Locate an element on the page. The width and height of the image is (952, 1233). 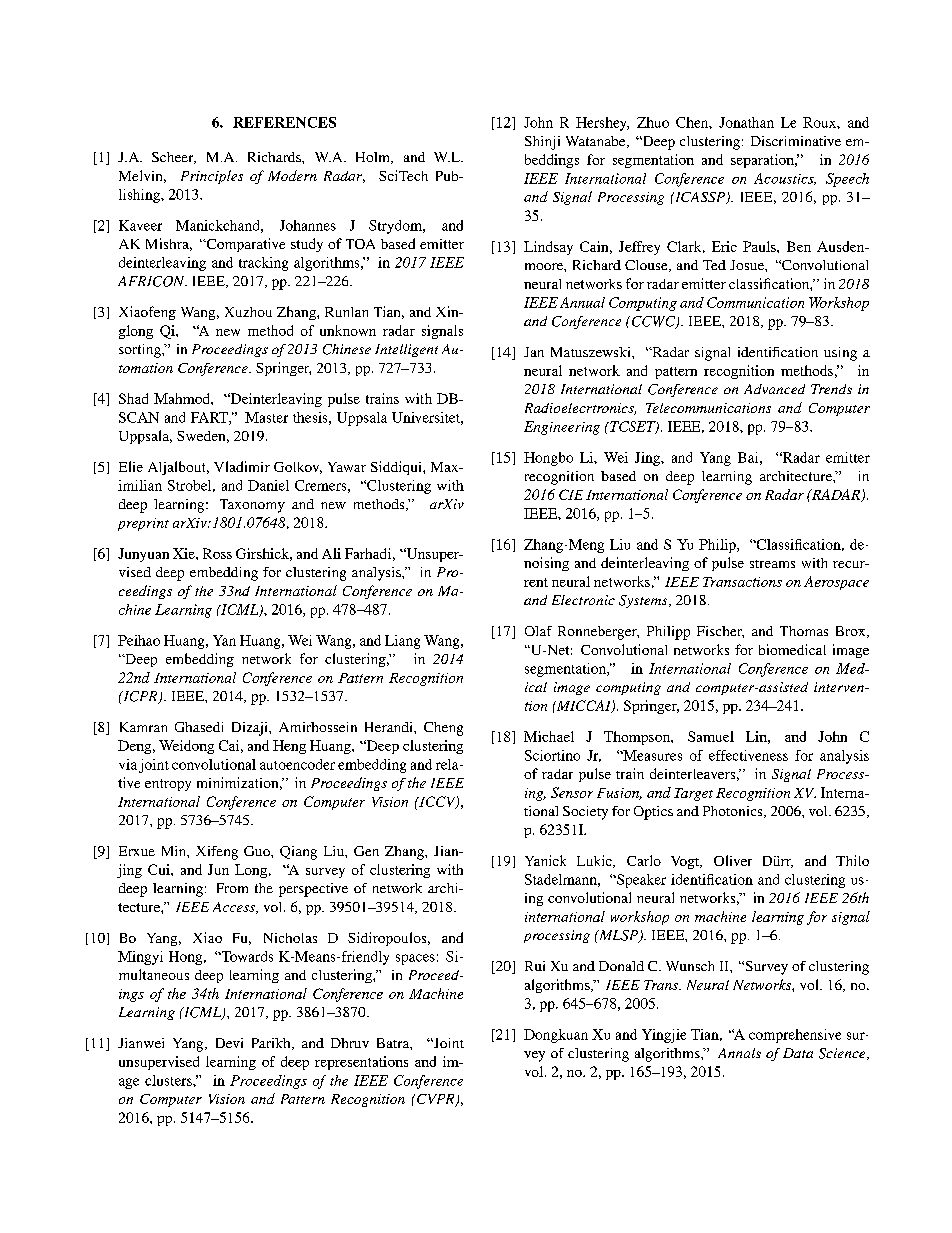
Ross is located at coordinates (217, 553).
